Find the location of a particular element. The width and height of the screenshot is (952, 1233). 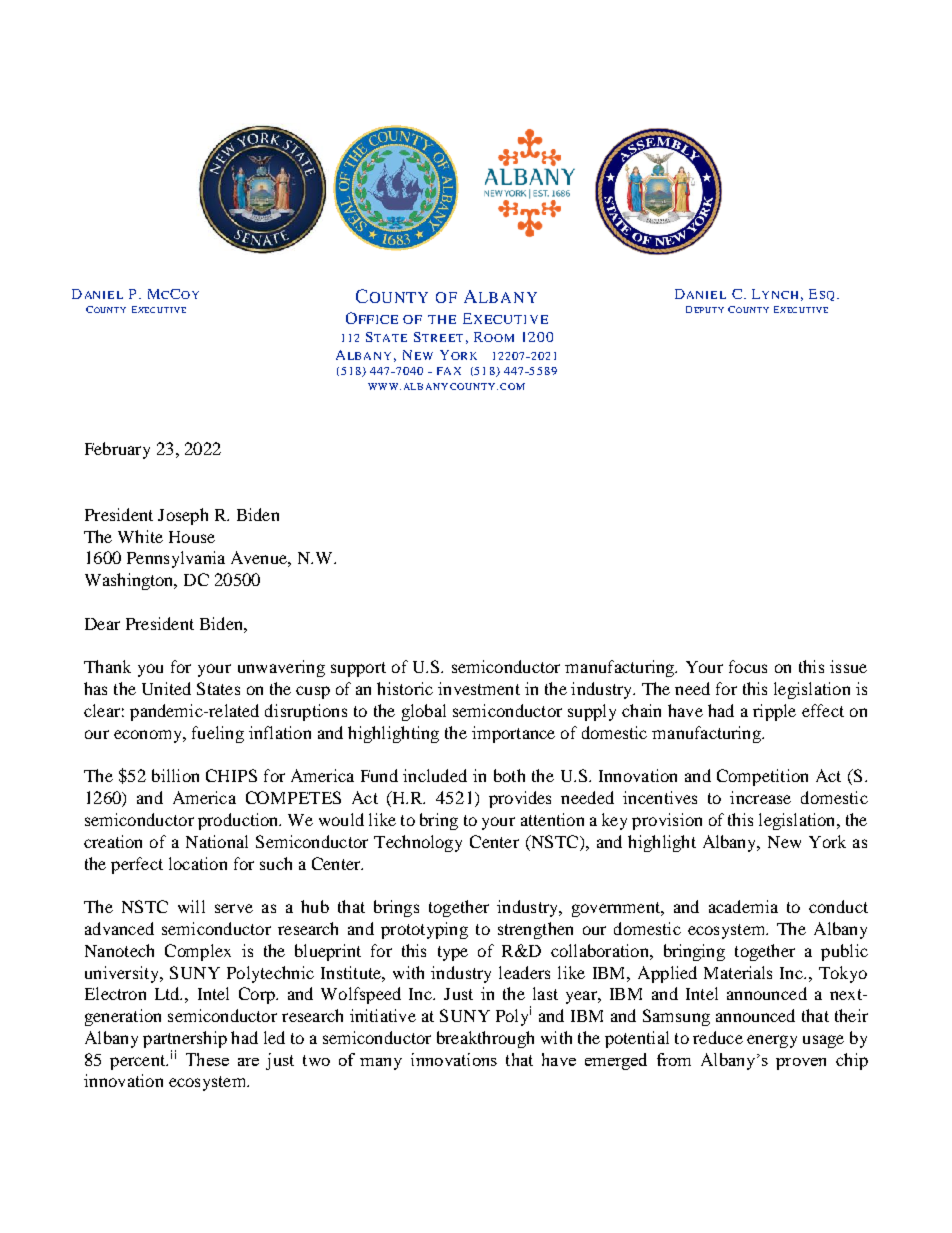

focus is located at coordinates (748, 666).
